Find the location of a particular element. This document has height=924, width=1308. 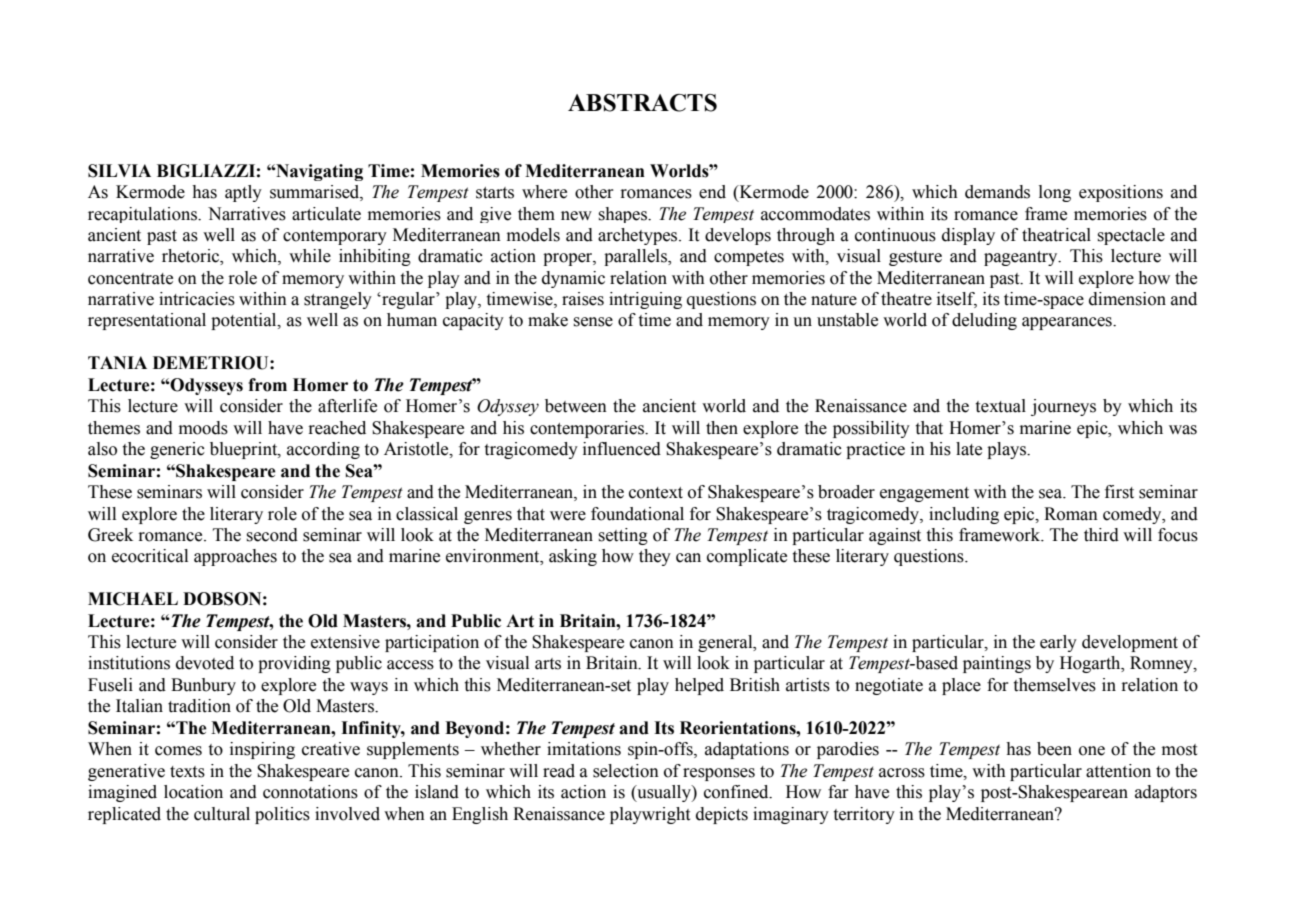

long is located at coordinates (1055, 193).
